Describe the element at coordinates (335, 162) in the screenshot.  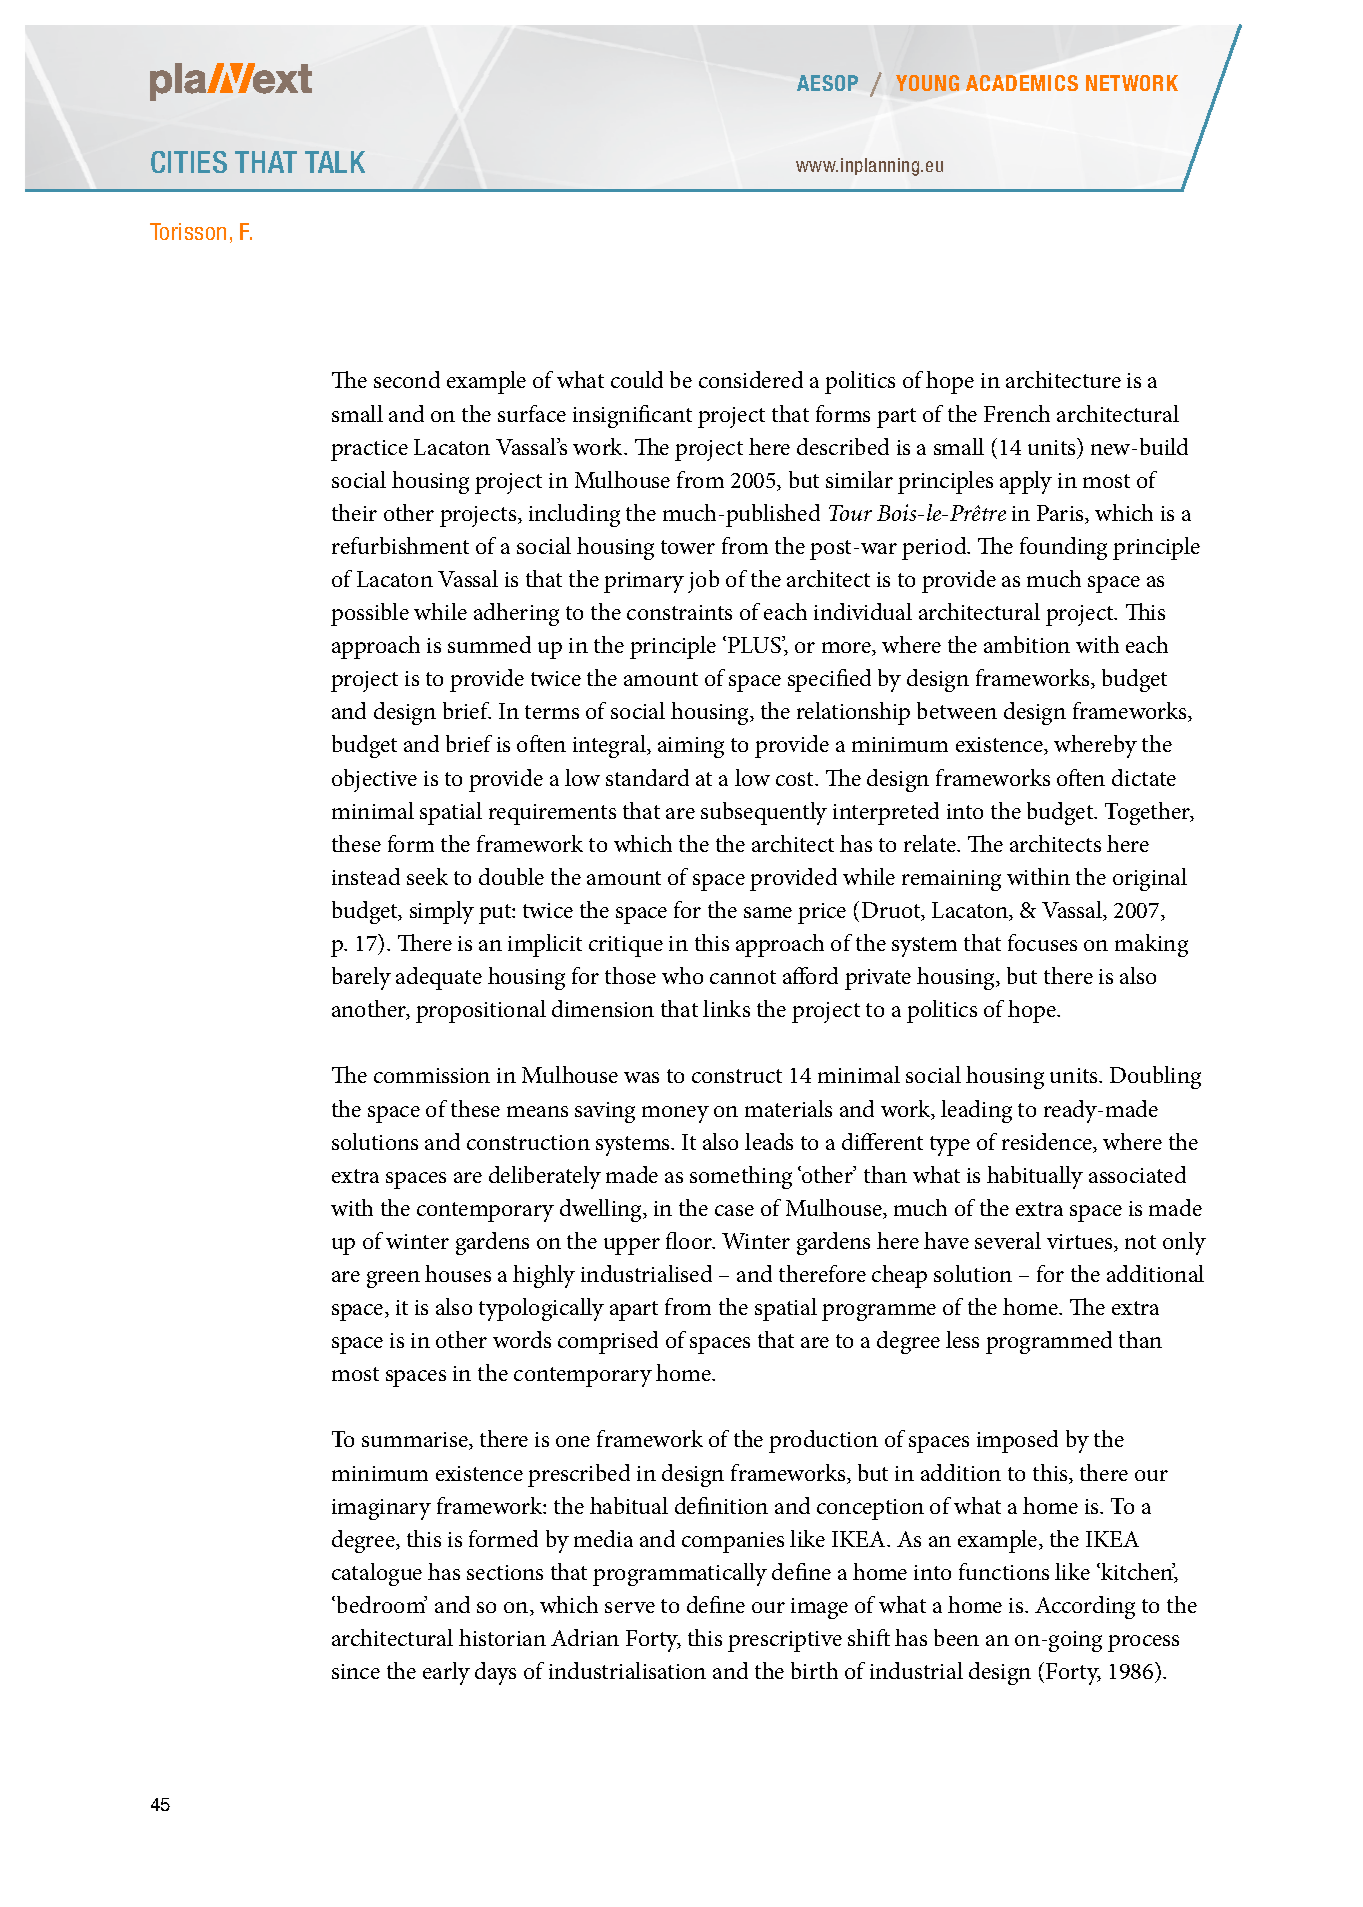
I see `TALK` at that location.
